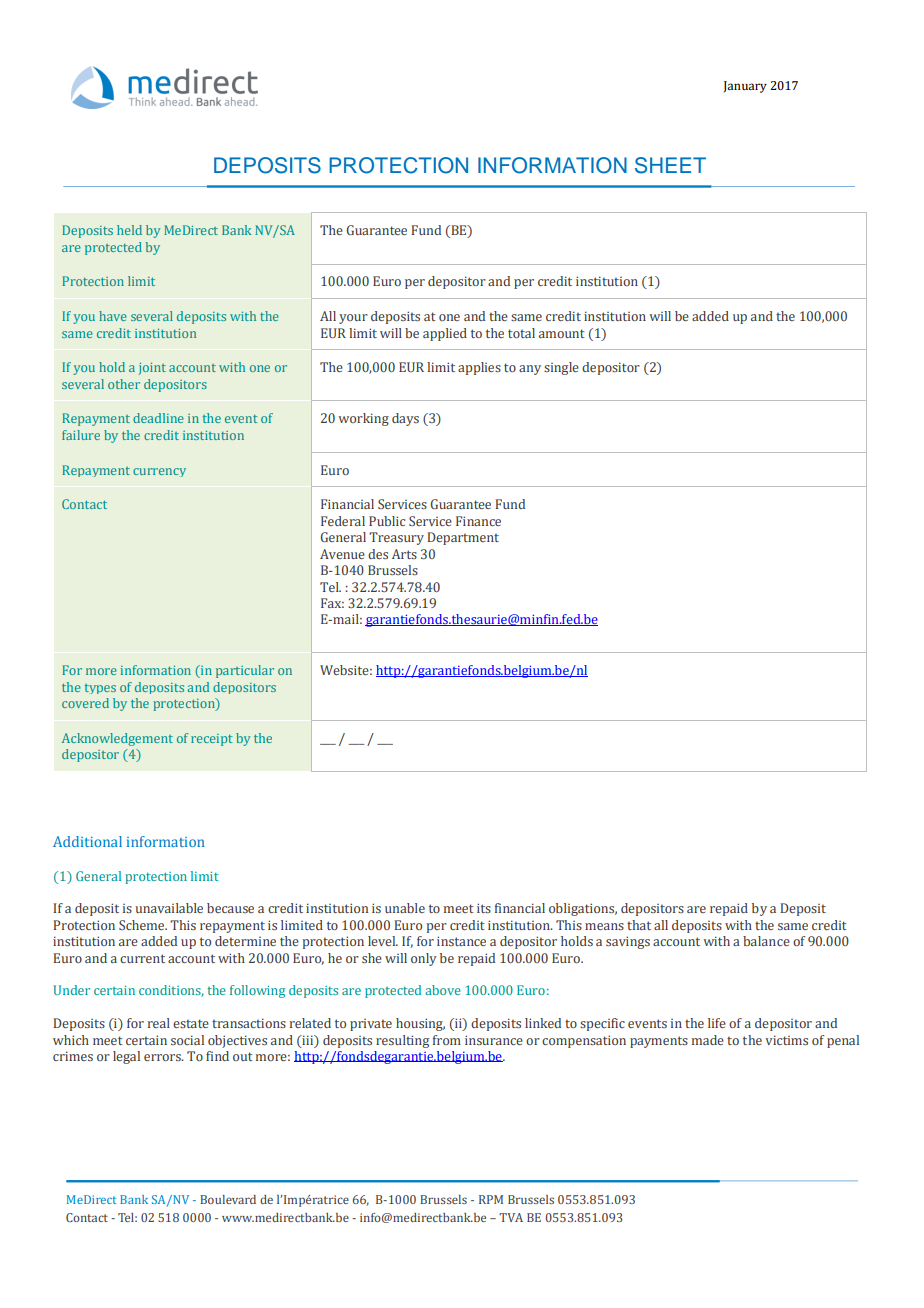  Describe the element at coordinates (786, 1040) in the image. I see `victims` at that location.
